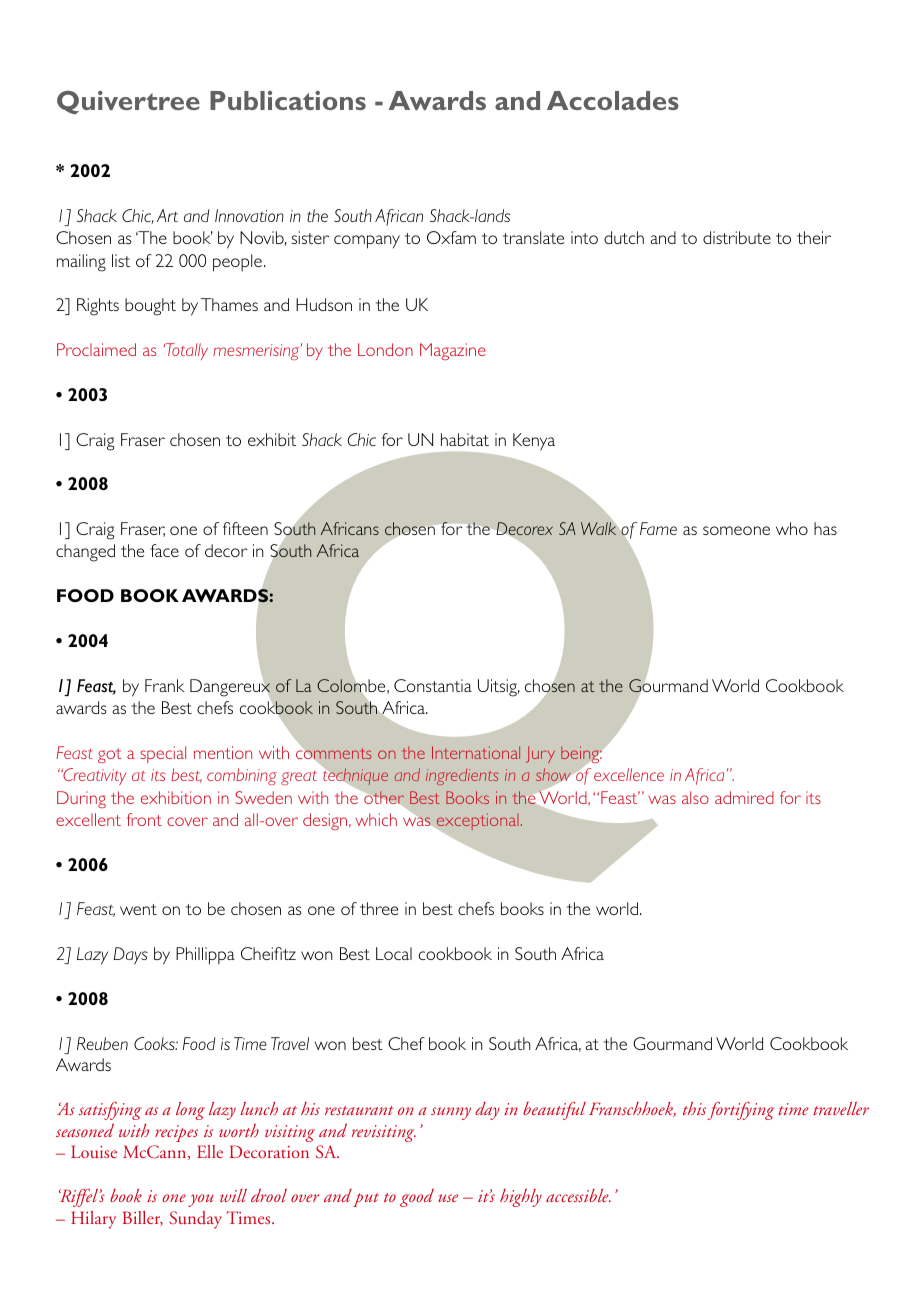 The height and width of the document is (1308, 924). I want to click on habitat, so click(465, 439).
